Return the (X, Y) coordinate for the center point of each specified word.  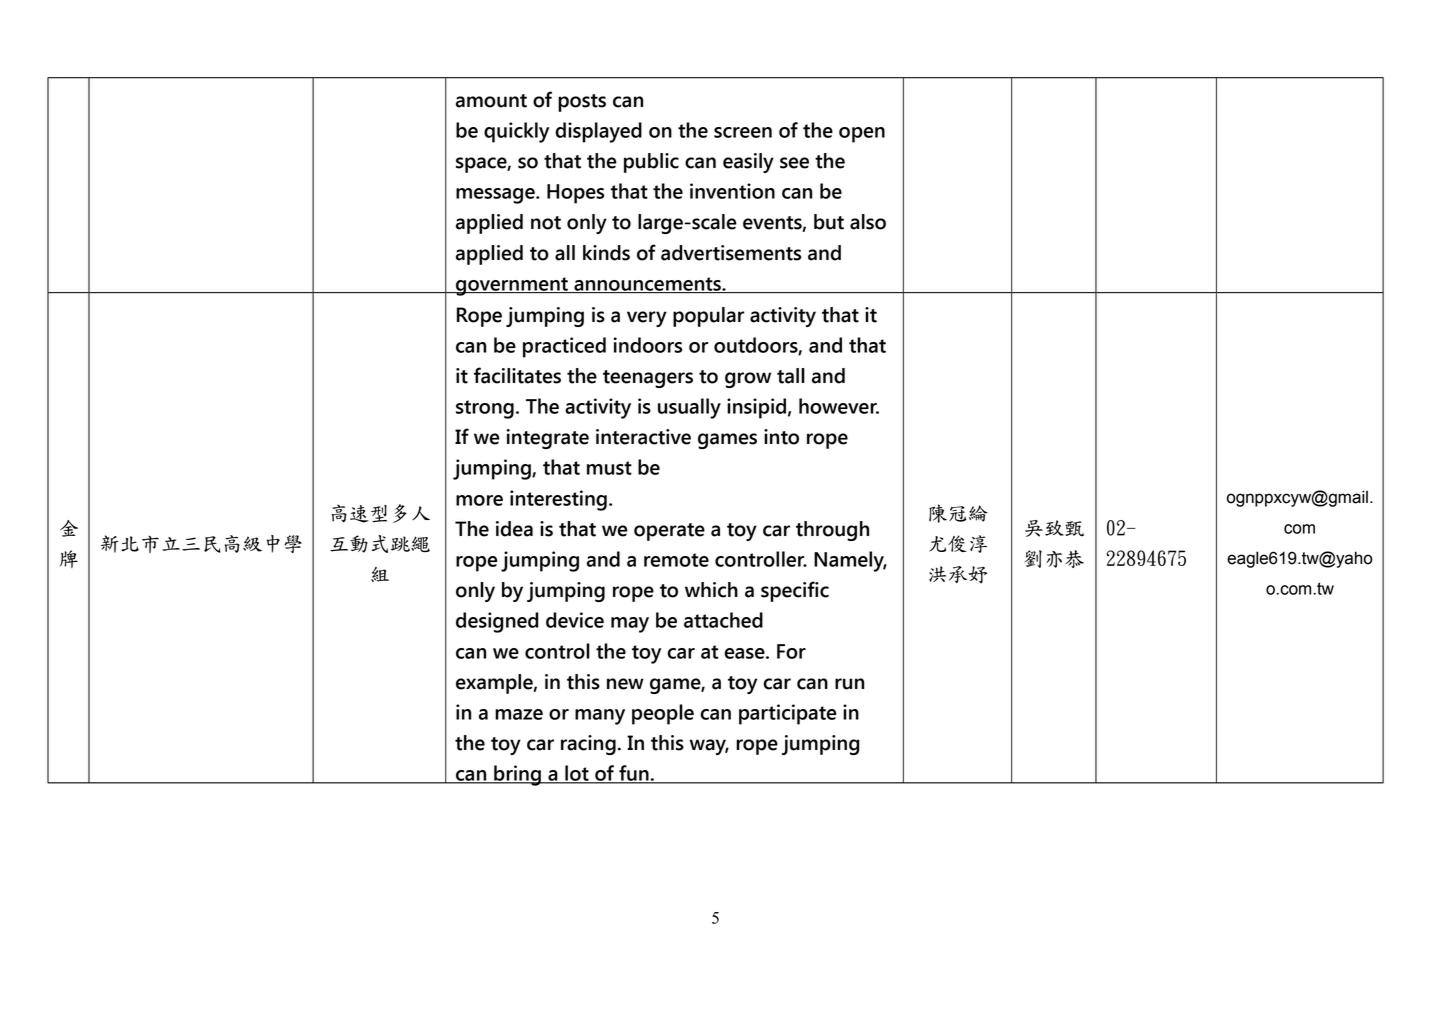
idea (514, 529)
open (862, 135)
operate (669, 532)
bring (517, 775)
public (651, 163)
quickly (516, 132)
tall (791, 376)
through (832, 531)
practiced (564, 347)
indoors (647, 345)
